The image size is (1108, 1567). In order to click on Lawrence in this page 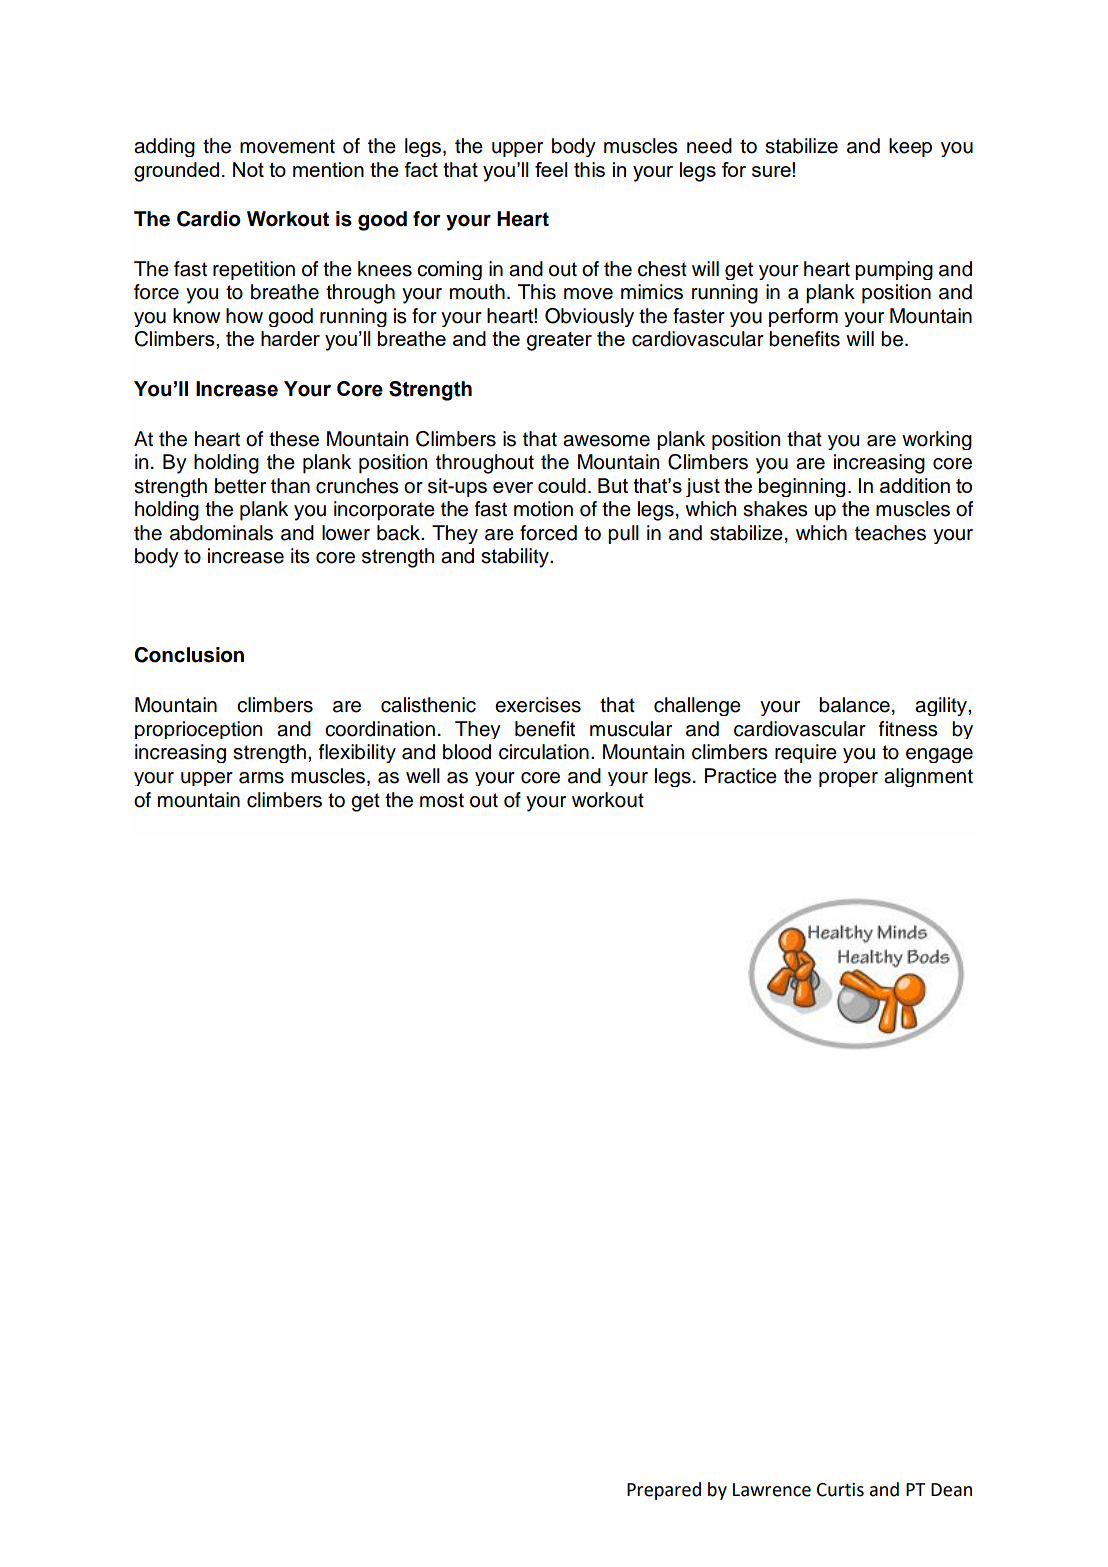, I will do `click(772, 1490)`.
